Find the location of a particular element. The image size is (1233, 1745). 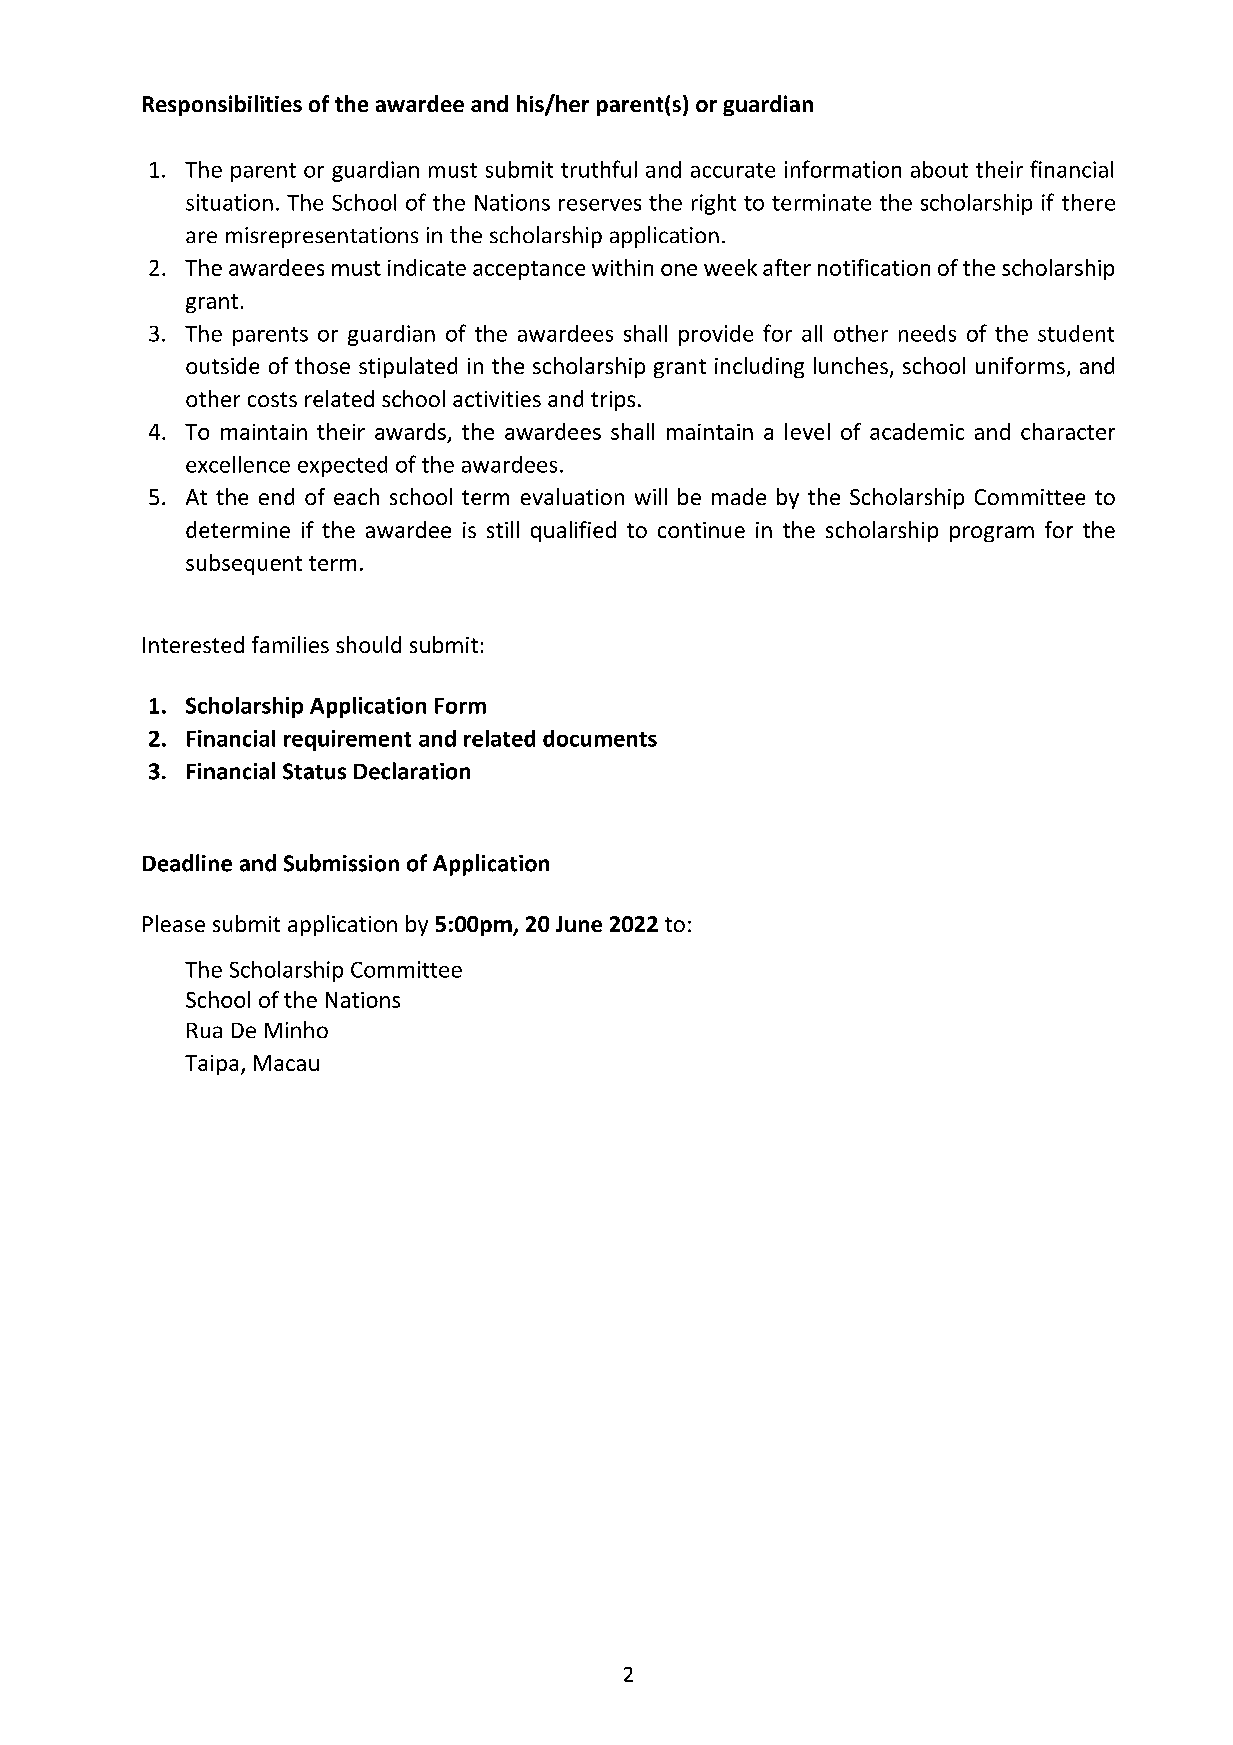

Minho is located at coordinates (296, 1029).
